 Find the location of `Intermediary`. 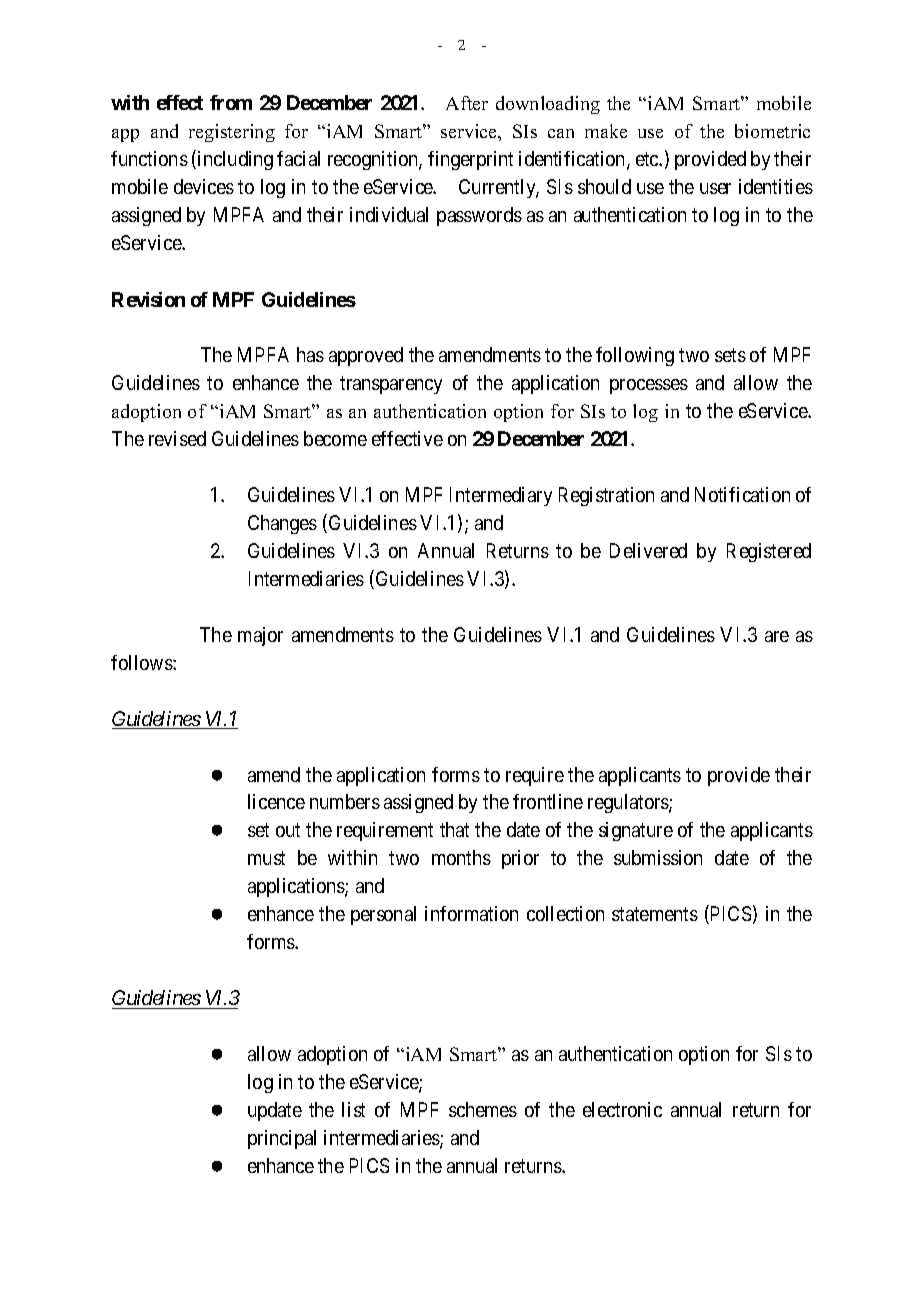

Intermediary is located at coordinates (501, 496).
